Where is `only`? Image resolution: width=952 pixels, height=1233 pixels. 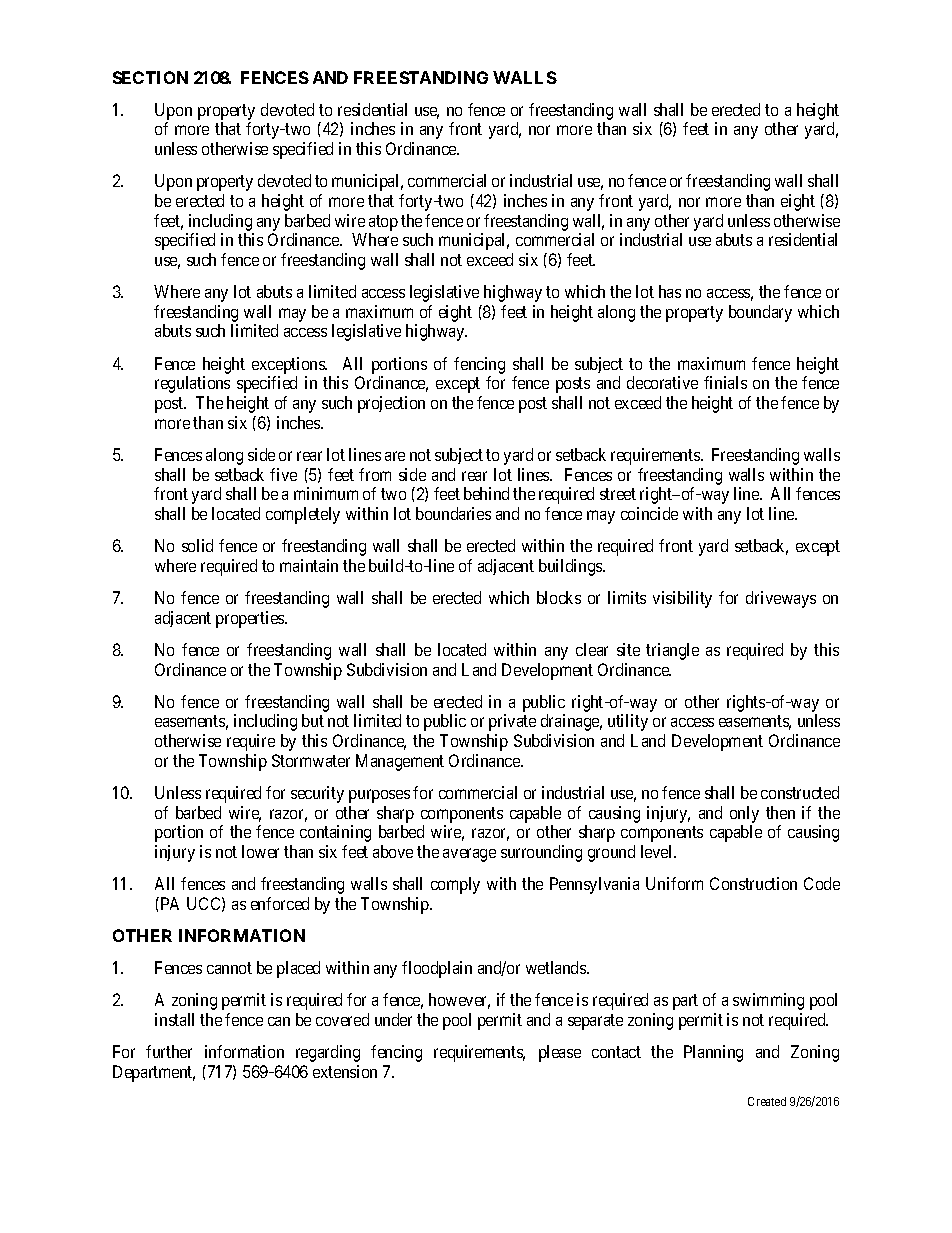 only is located at coordinates (744, 814).
